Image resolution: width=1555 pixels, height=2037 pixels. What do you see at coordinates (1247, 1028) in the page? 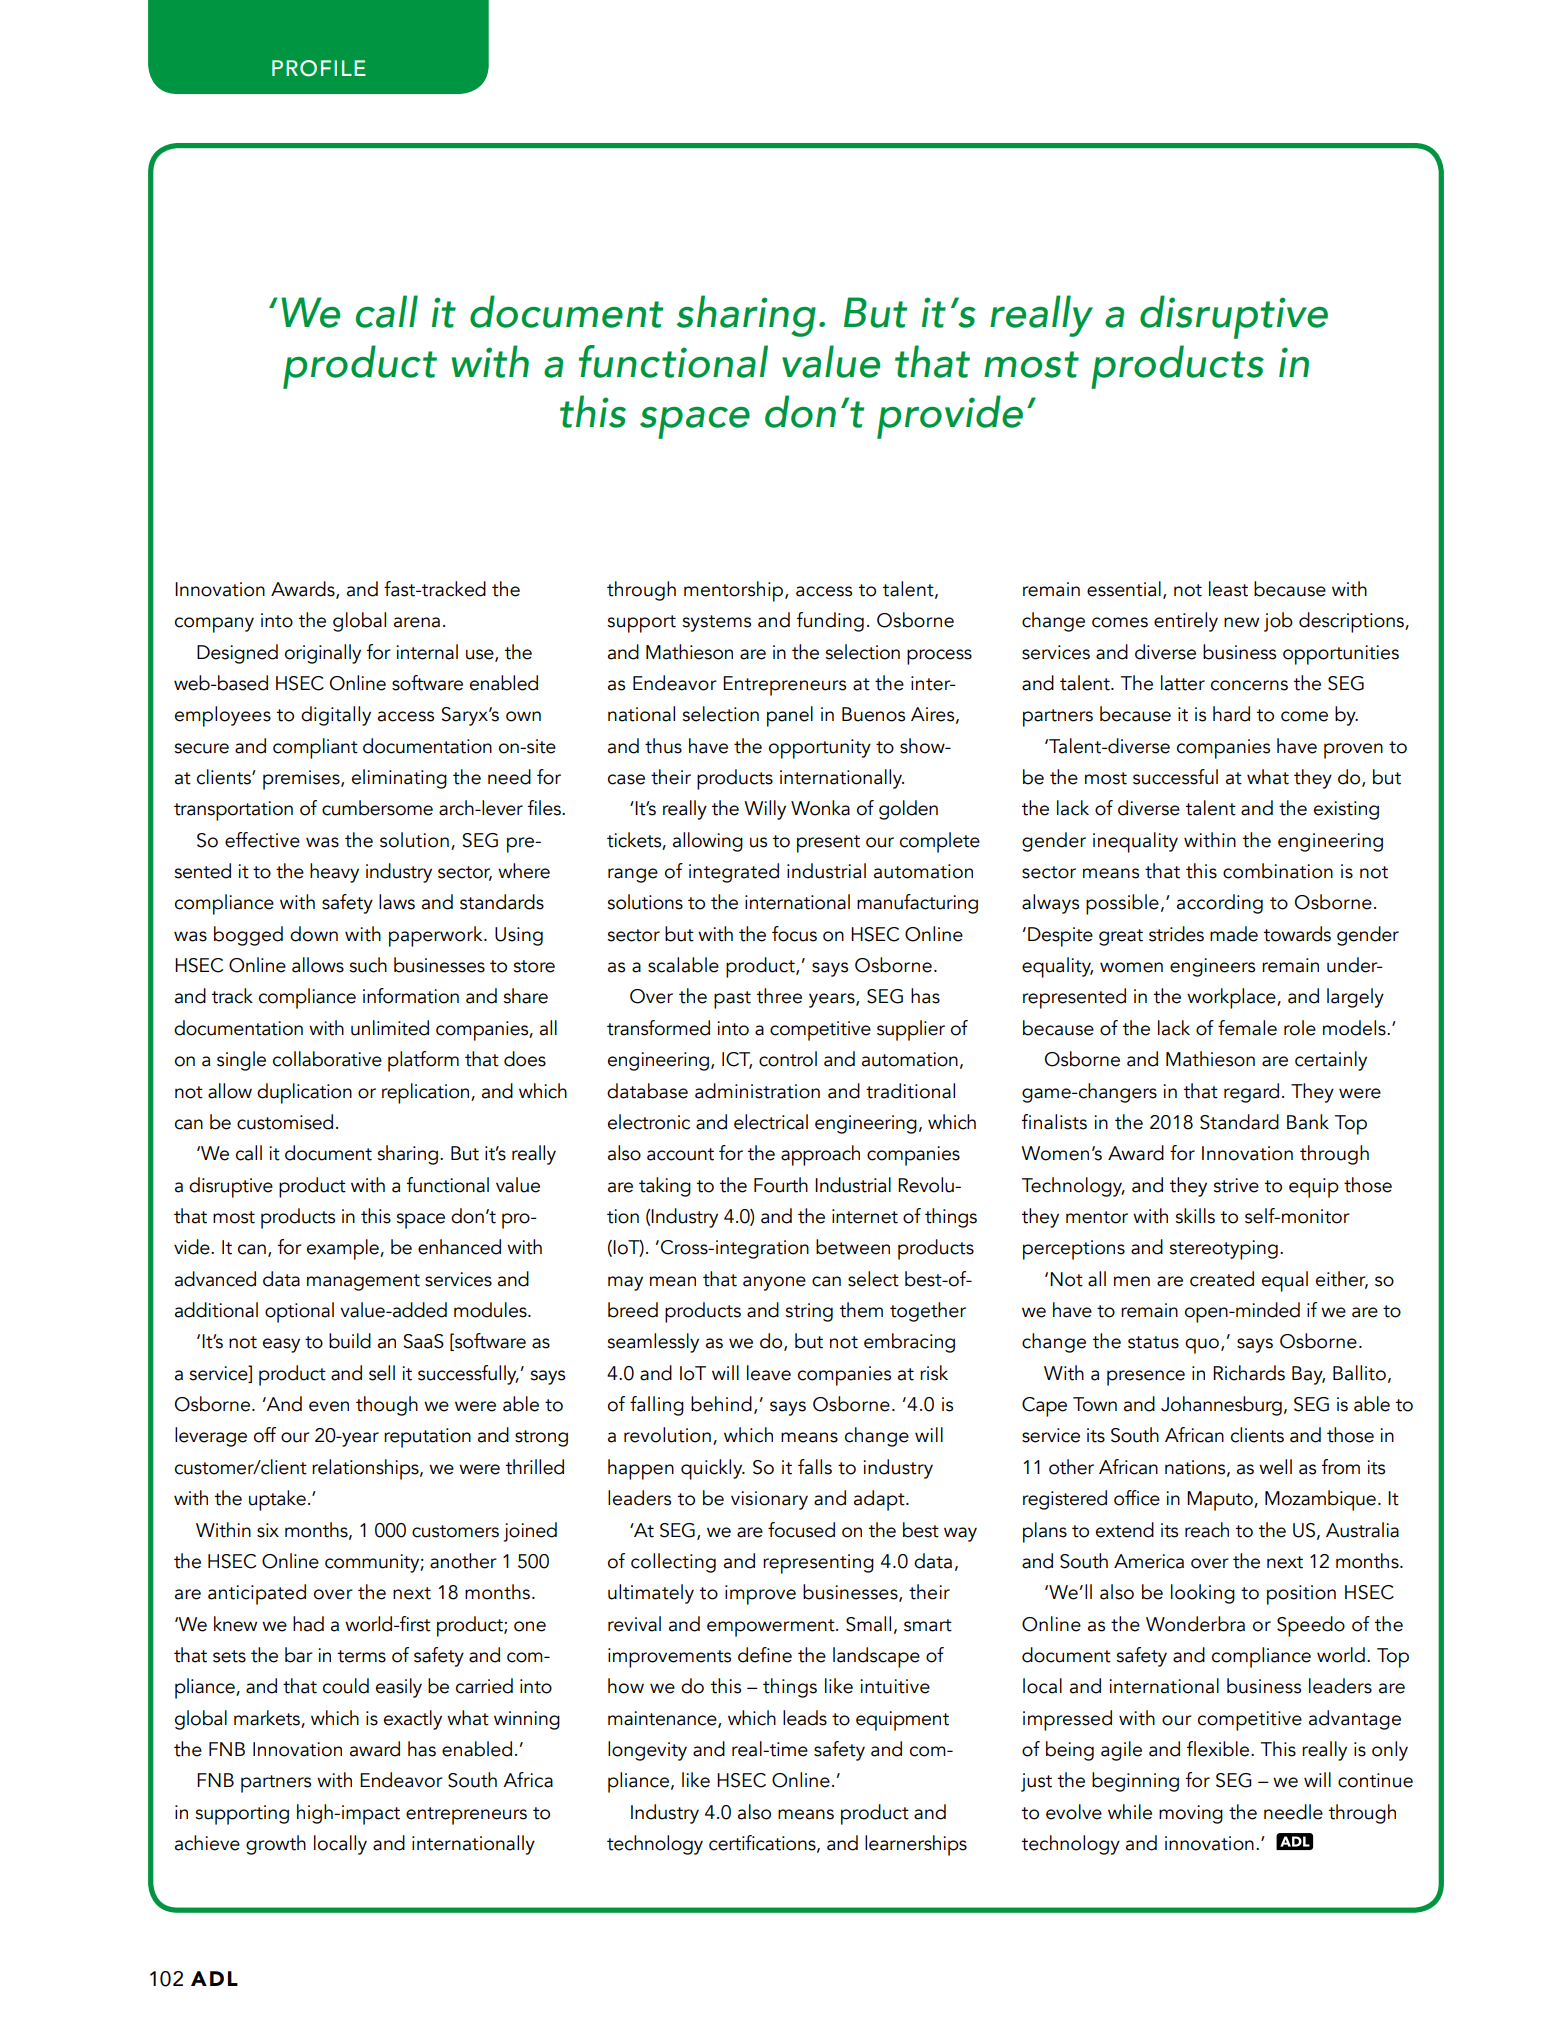
I see `female` at bounding box center [1247, 1028].
